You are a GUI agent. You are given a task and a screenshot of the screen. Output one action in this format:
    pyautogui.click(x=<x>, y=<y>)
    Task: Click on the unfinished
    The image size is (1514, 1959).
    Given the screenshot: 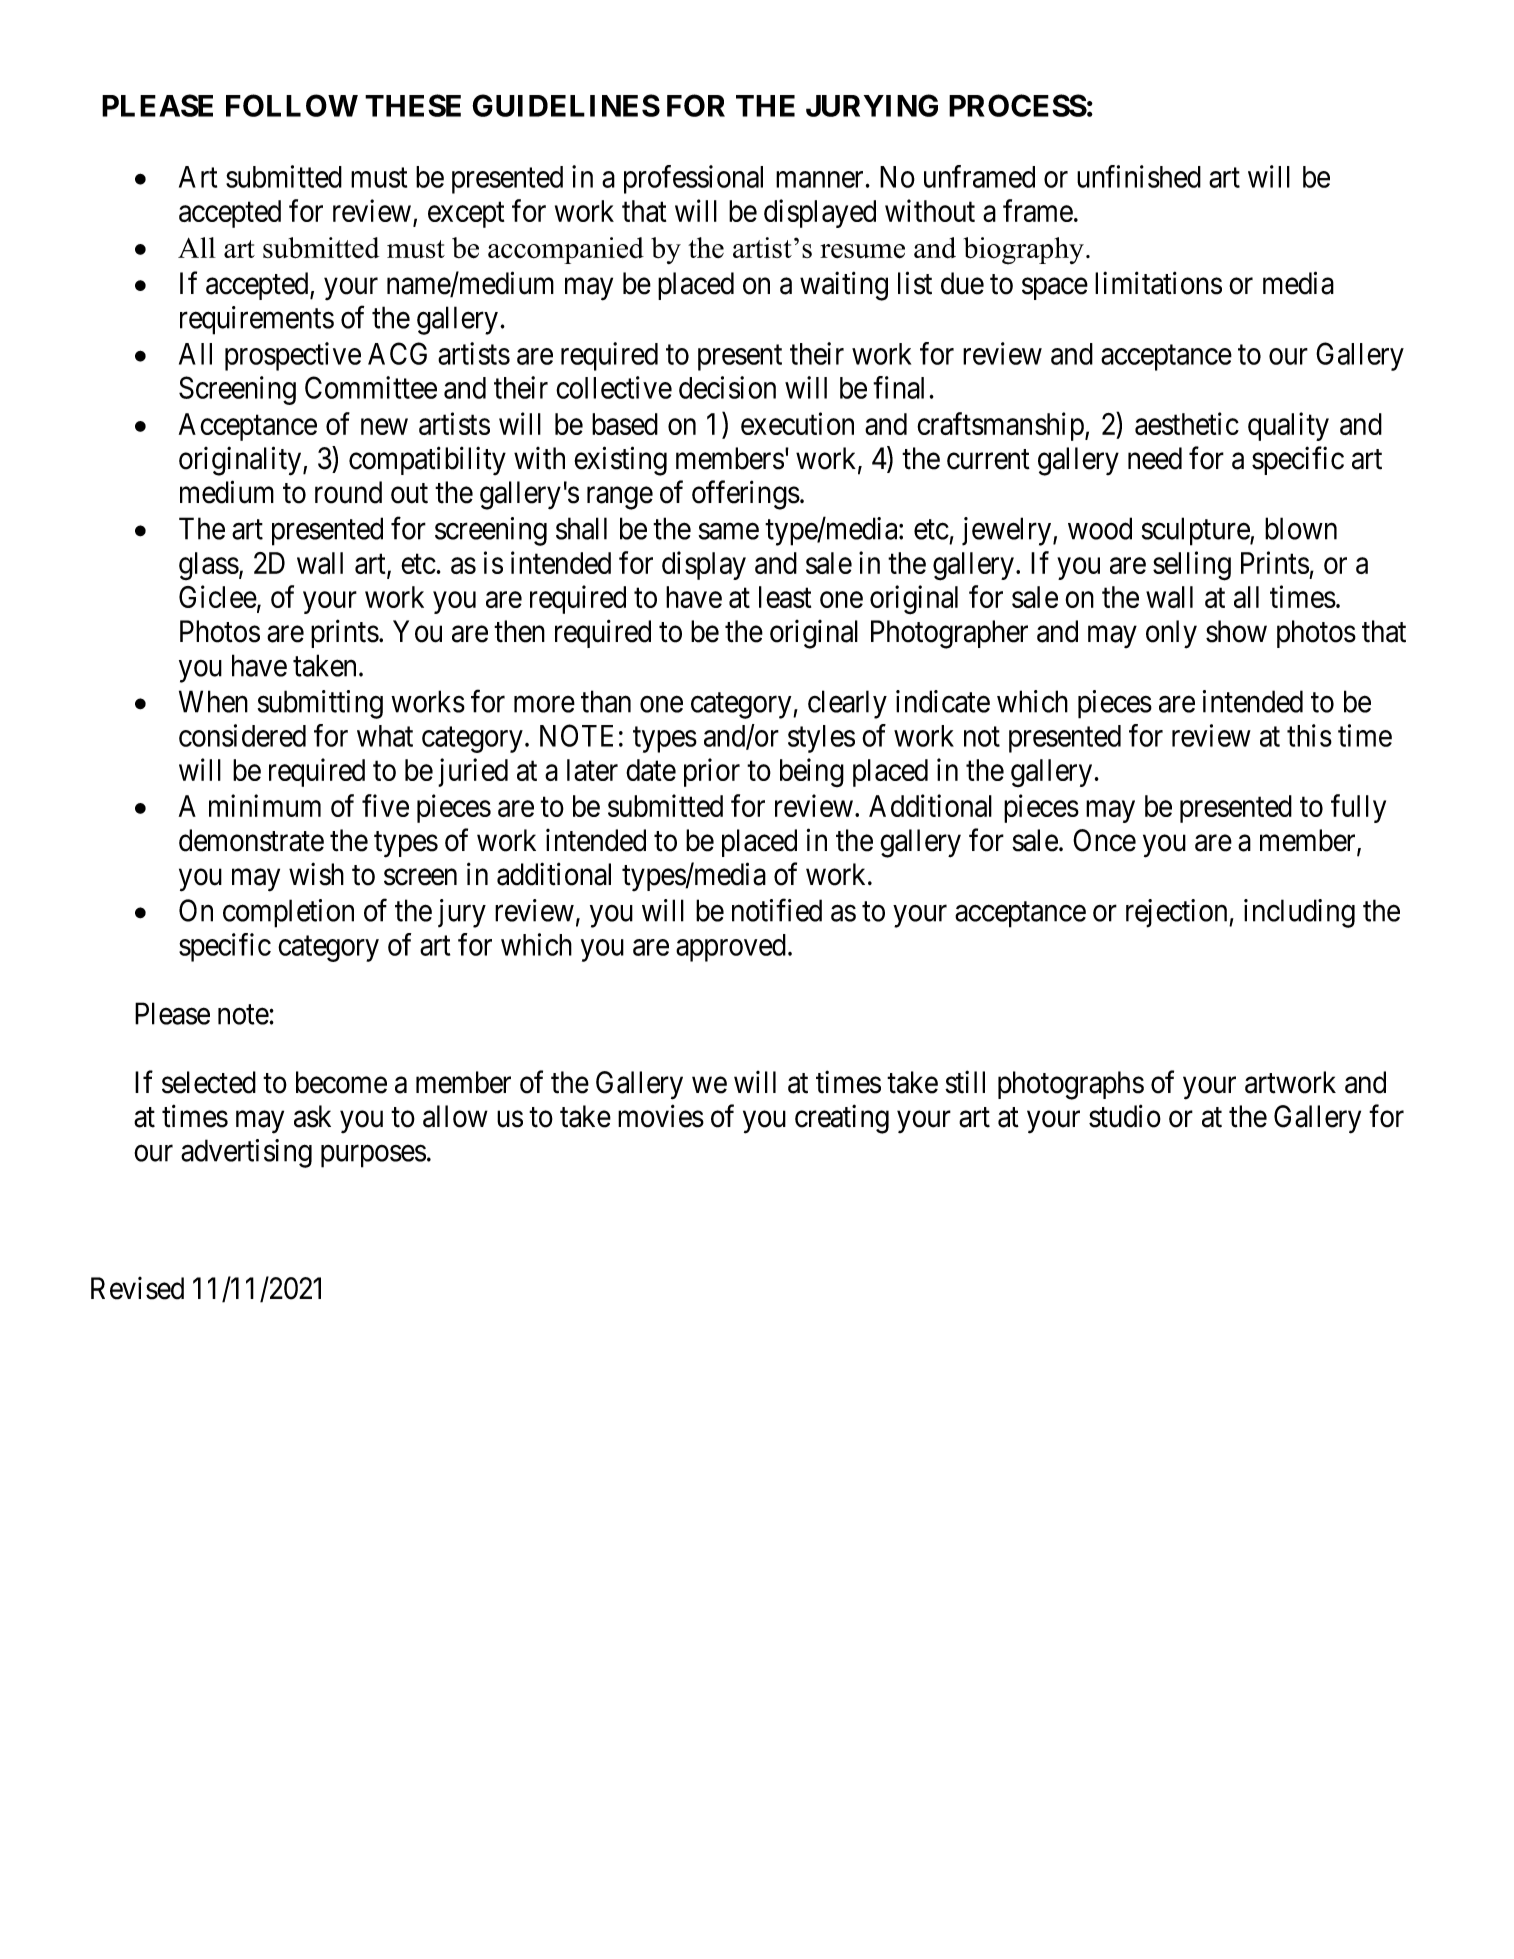 What is the action you would take?
    pyautogui.click(x=1139, y=176)
